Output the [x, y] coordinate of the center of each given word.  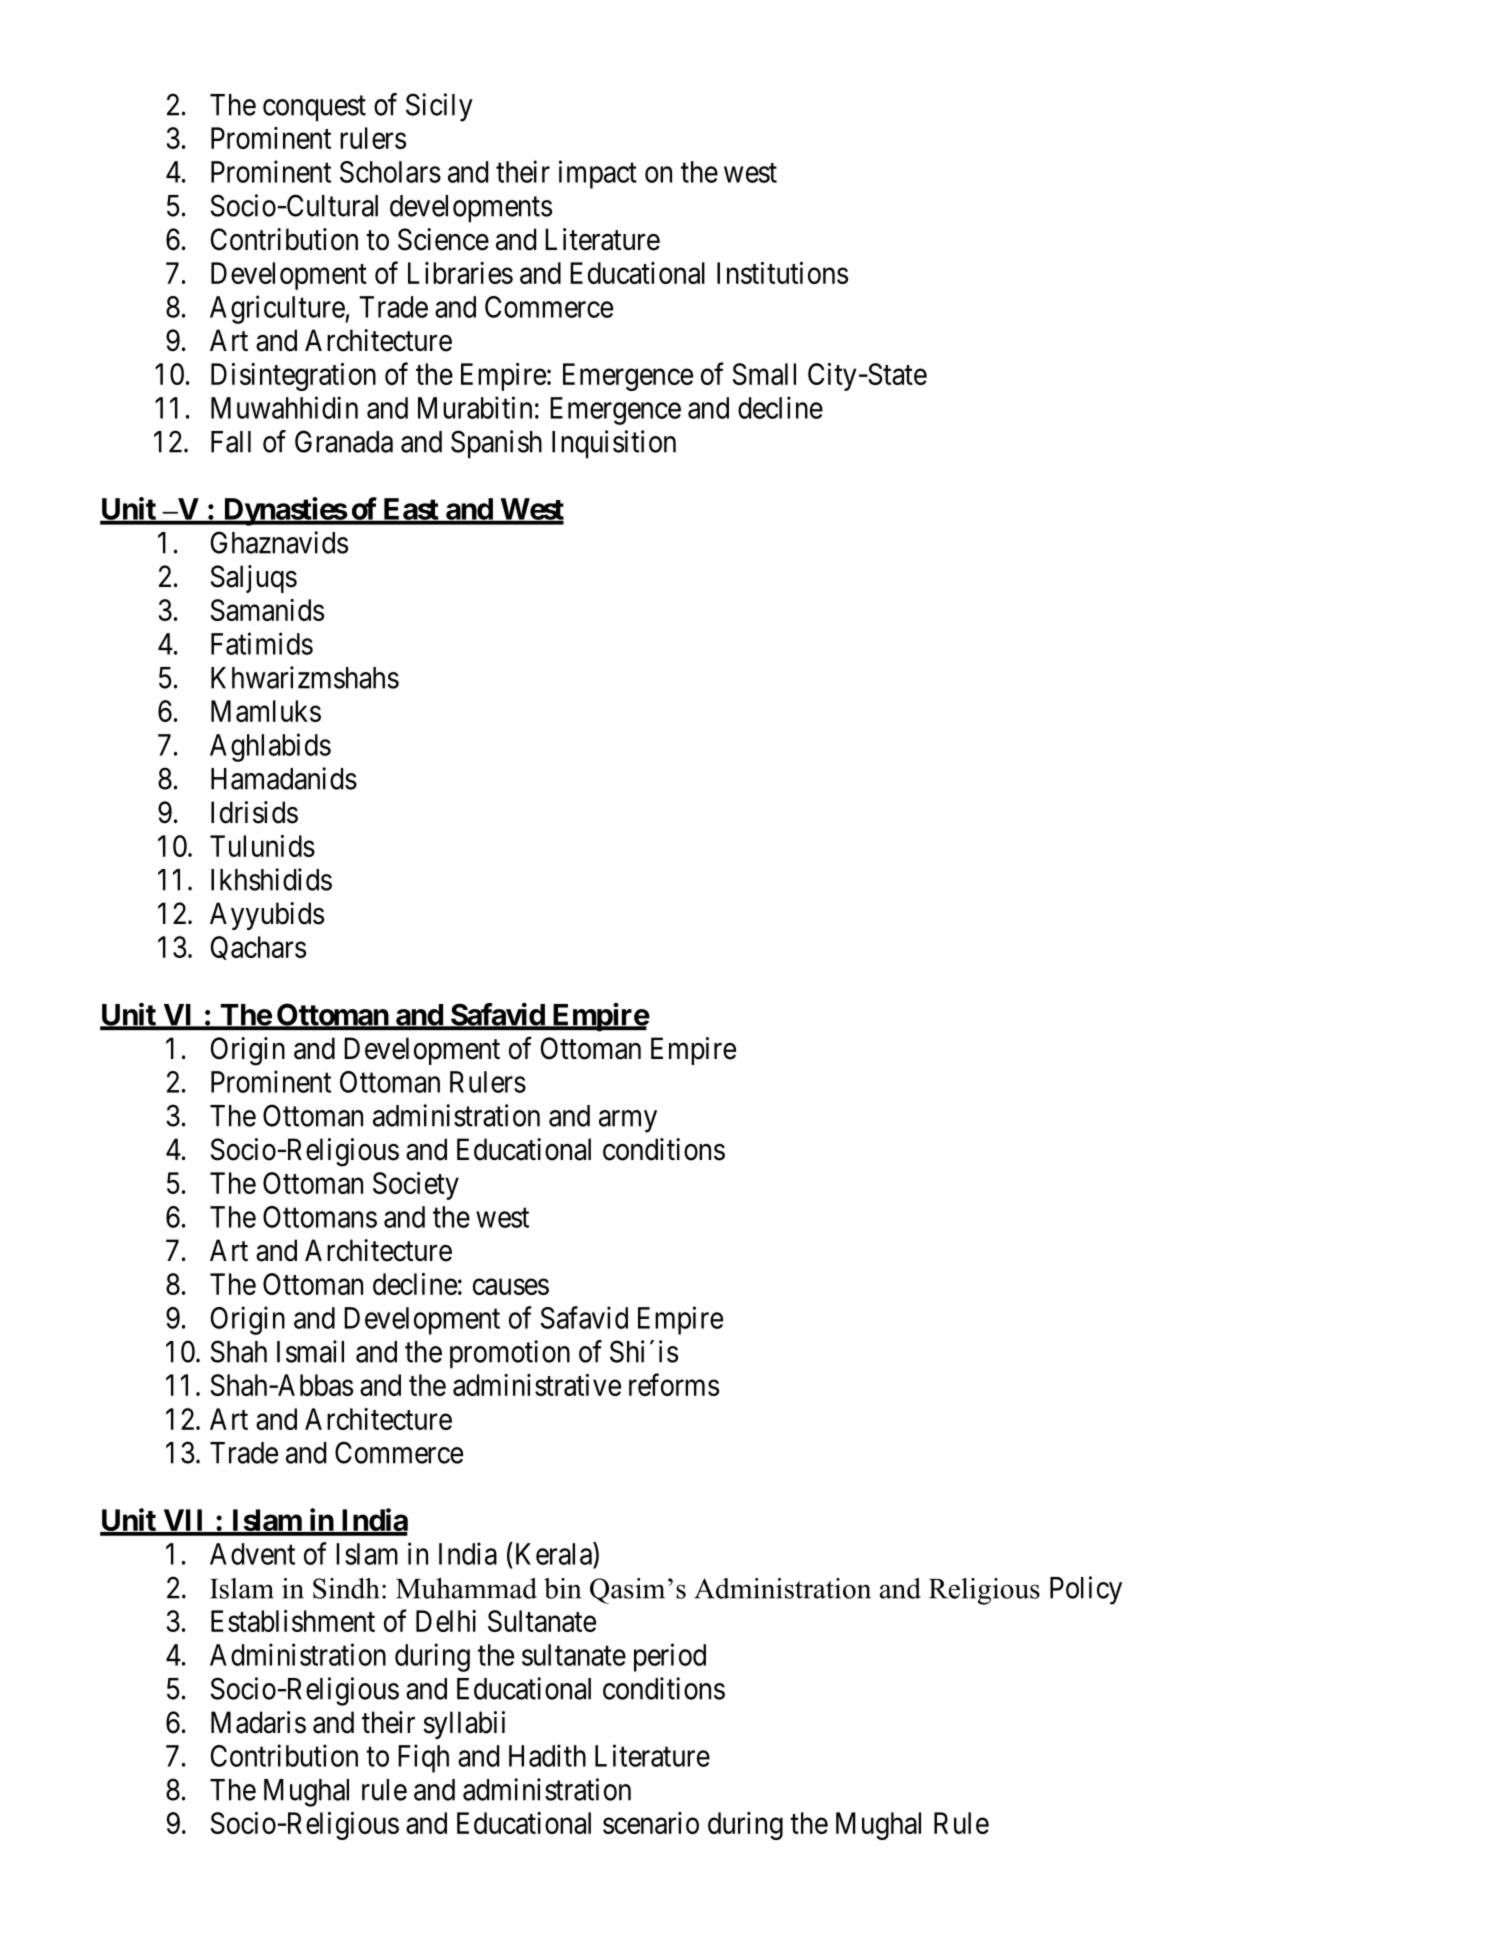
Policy [1086, 1590]
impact [598, 174]
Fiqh [423, 1758]
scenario [651, 1823]
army [628, 1121]
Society [416, 1186]
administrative [537, 1385]
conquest [314, 109]
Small [764, 374]
